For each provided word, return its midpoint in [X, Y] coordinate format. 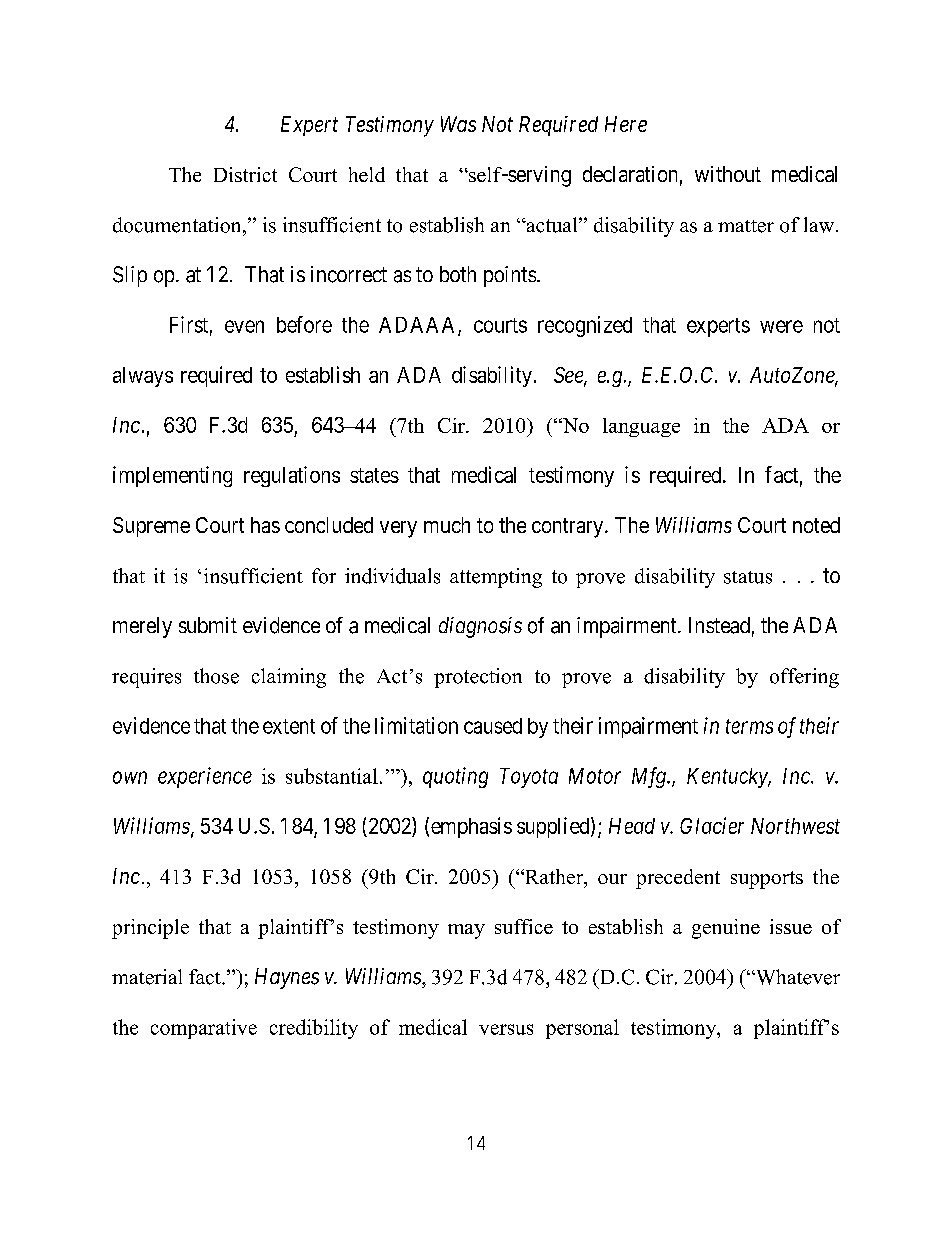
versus [506, 1029]
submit [208, 625]
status [748, 577]
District [245, 174]
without [728, 174]
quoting [455, 777]
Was [458, 124]
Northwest [795, 826]
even [244, 326]
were [781, 326]
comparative [204, 1029]
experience [205, 777]
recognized [585, 326]
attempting [496, 578]
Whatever [796, 977]
